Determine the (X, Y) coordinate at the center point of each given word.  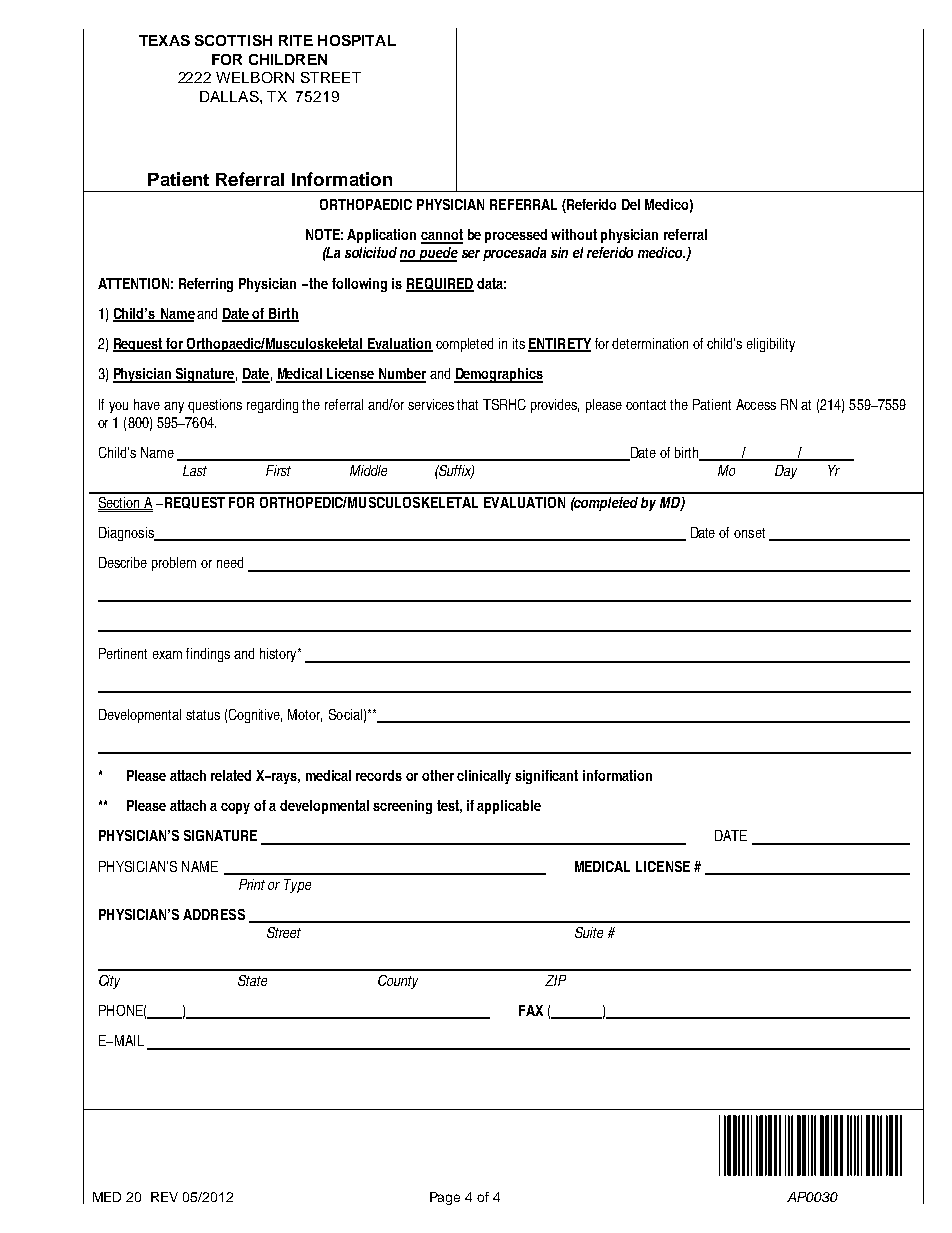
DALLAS (230, 96)
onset (749, 533)
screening (402, 807)
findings (208, 655)
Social (345, 714)
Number (401, 375)
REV (164, 1197)
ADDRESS (214, 914)
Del (631, 204)
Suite (589, 932)
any (174, 407)
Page (445, 1198)
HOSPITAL (357, 40)
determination (650, 343)
